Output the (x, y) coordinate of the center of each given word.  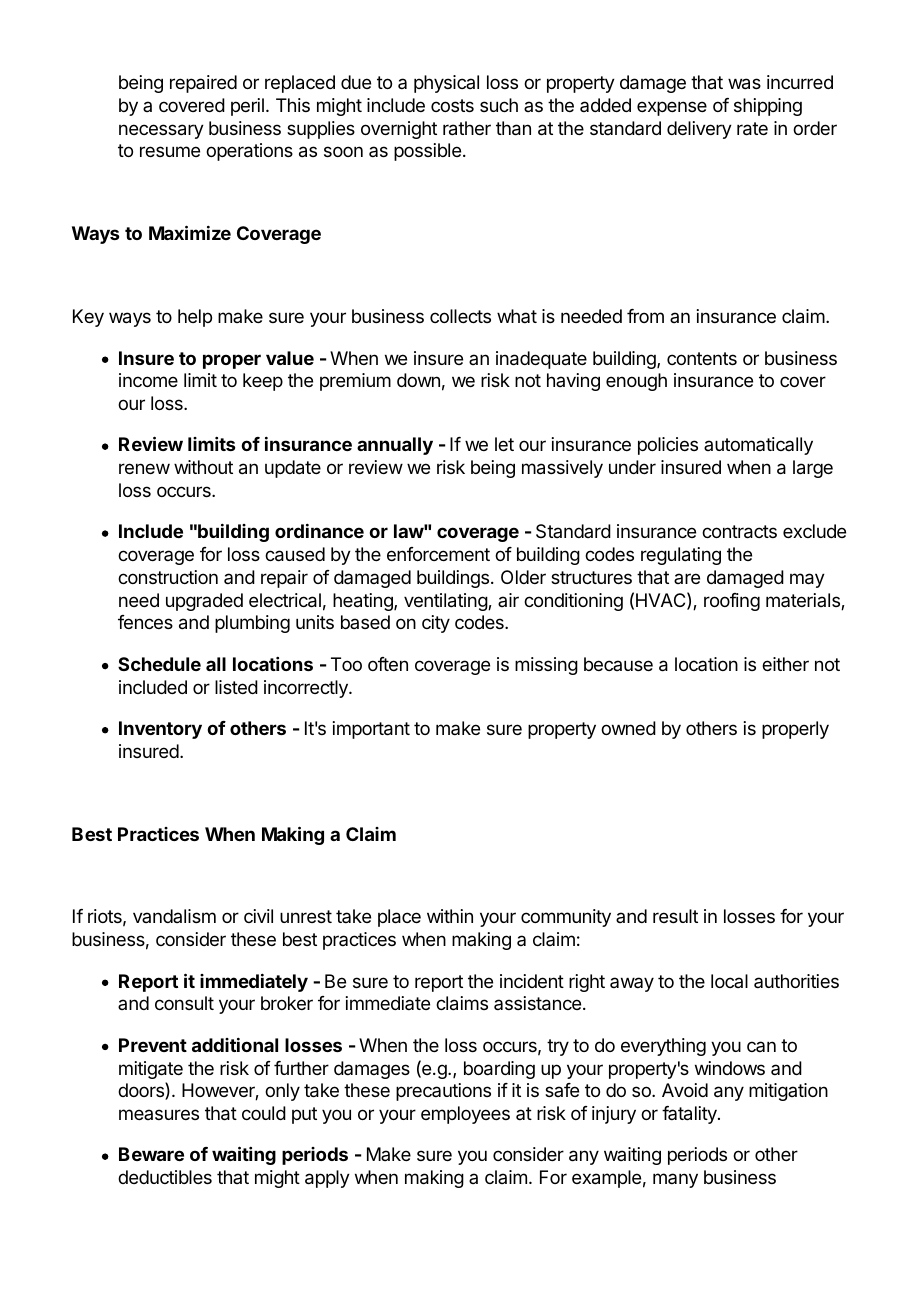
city (436, 624)
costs (452, 105)
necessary (161, 131)
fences (145, 622)
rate (752, 129)
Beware (151, 1154)
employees (465, 1115)
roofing (732, 602)
